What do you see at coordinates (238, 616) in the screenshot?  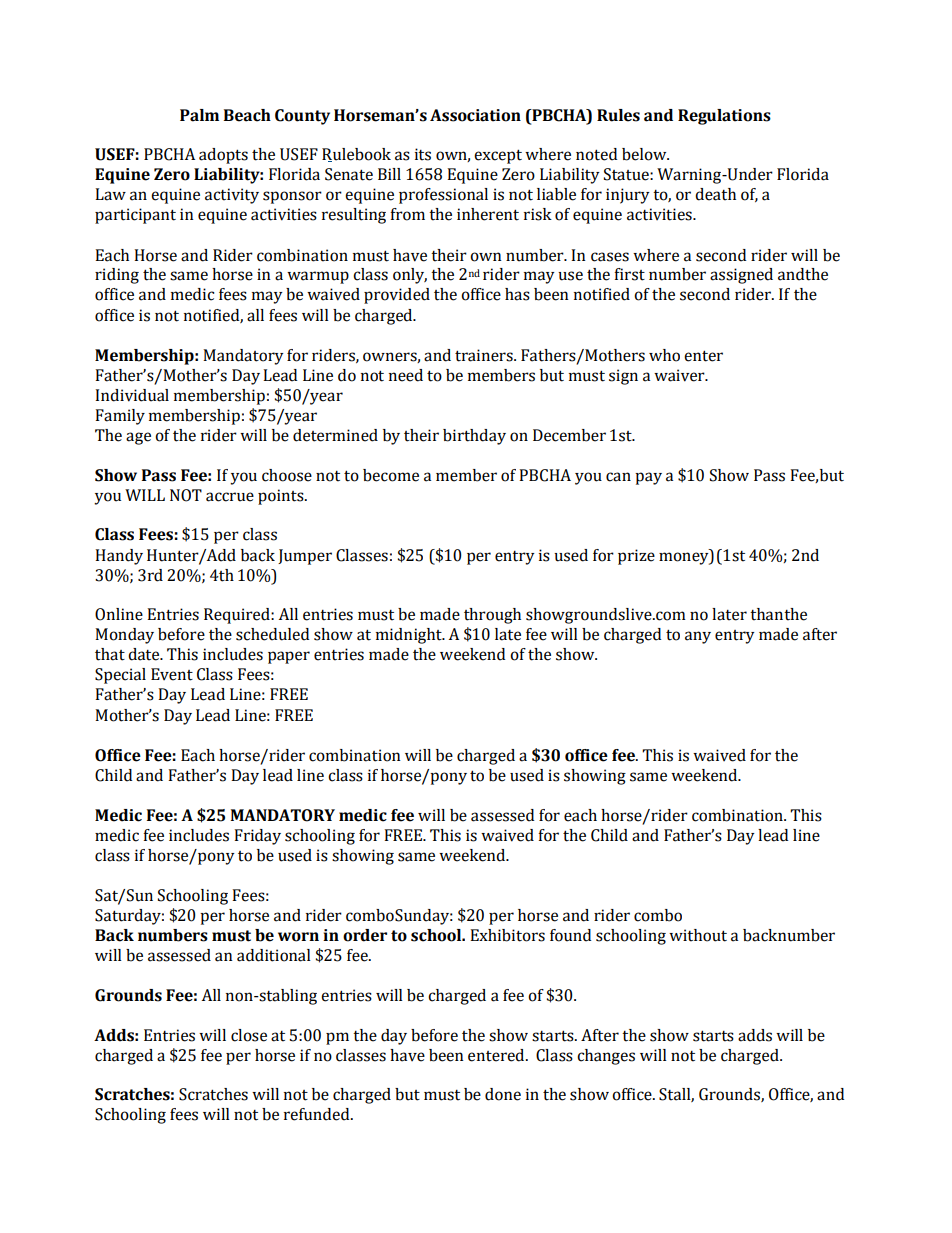 I see `Required` at bounding box center [238, 616].
